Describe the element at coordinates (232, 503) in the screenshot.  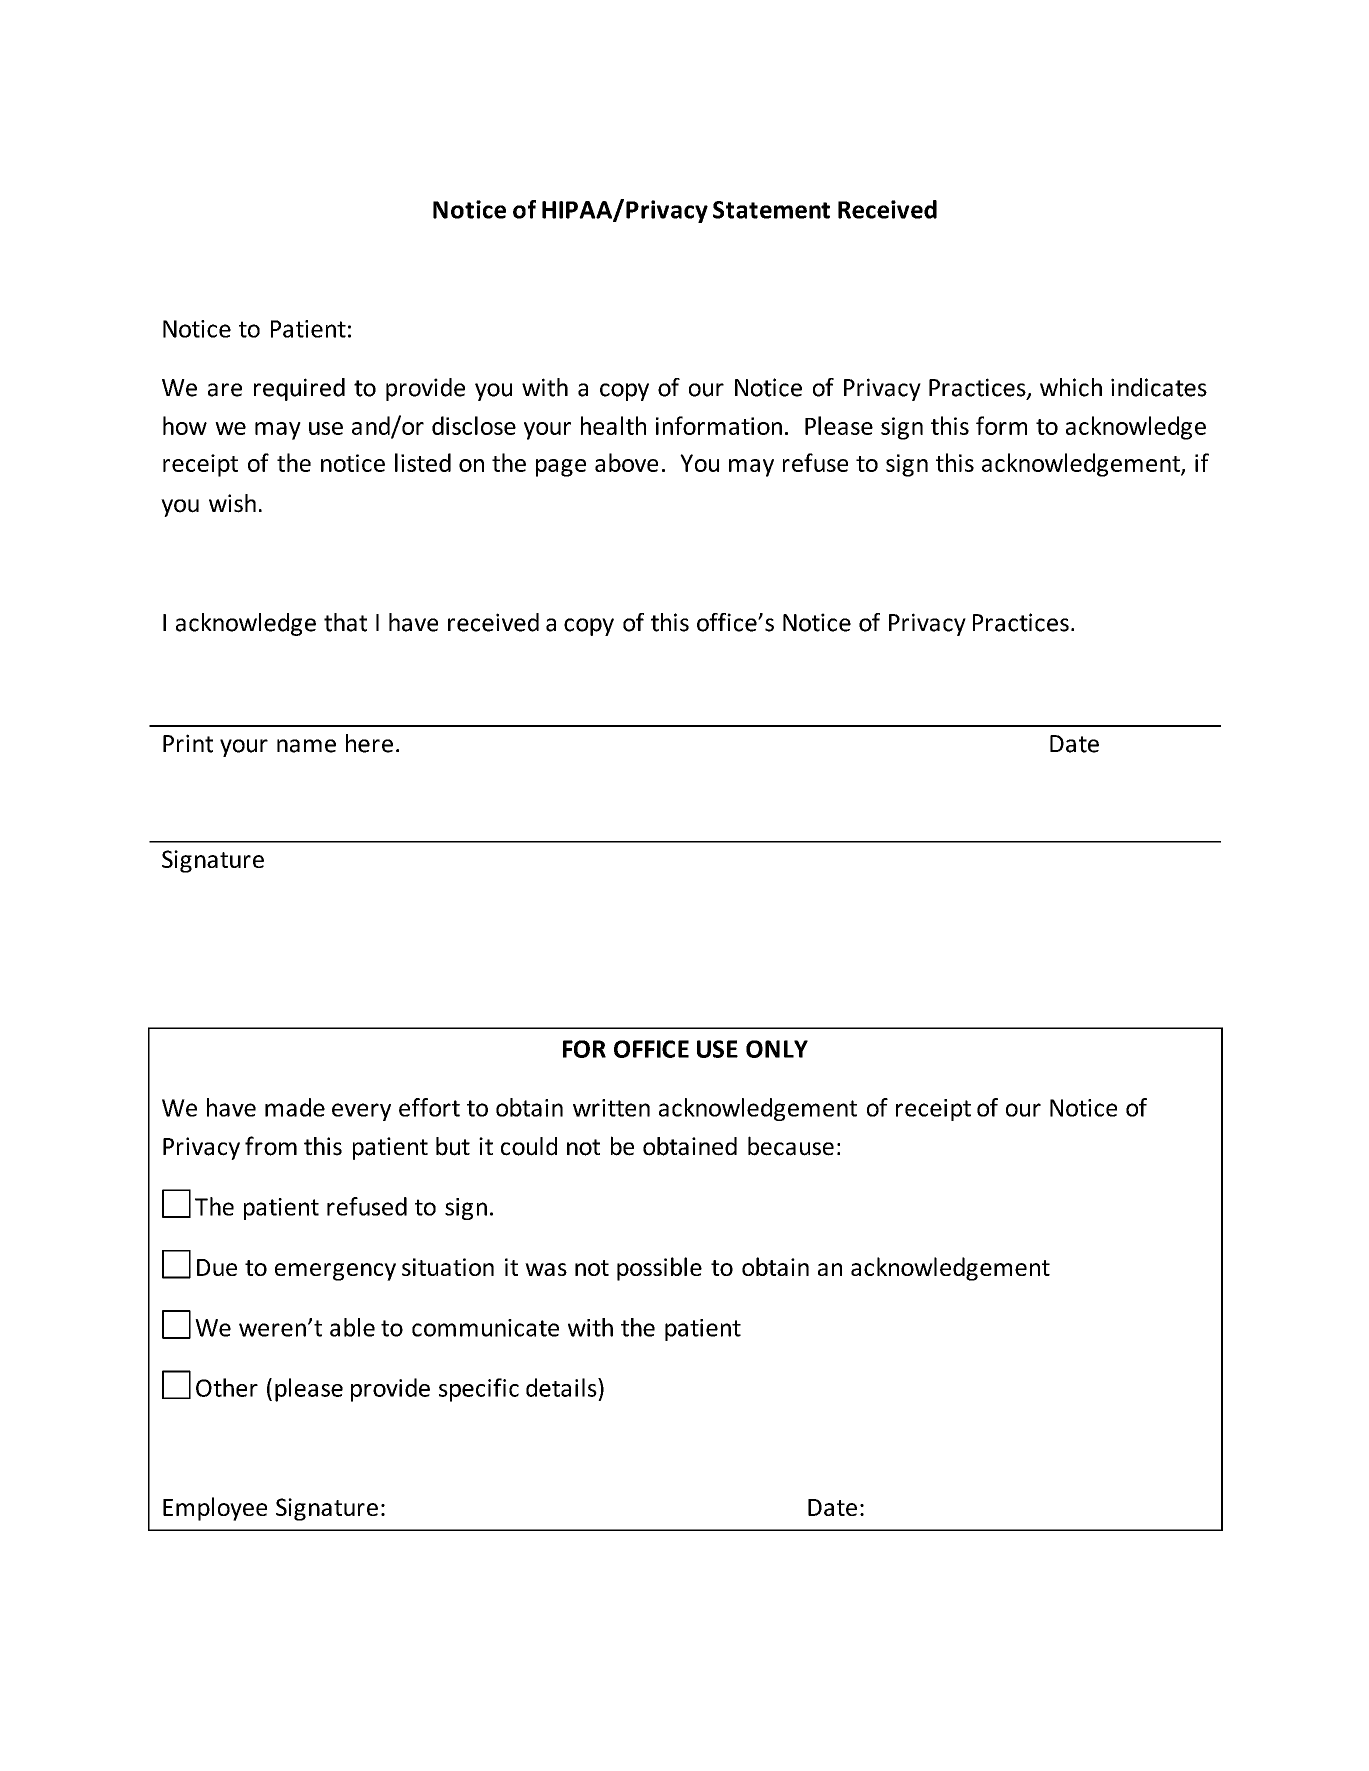
I see `wish` at that location.
